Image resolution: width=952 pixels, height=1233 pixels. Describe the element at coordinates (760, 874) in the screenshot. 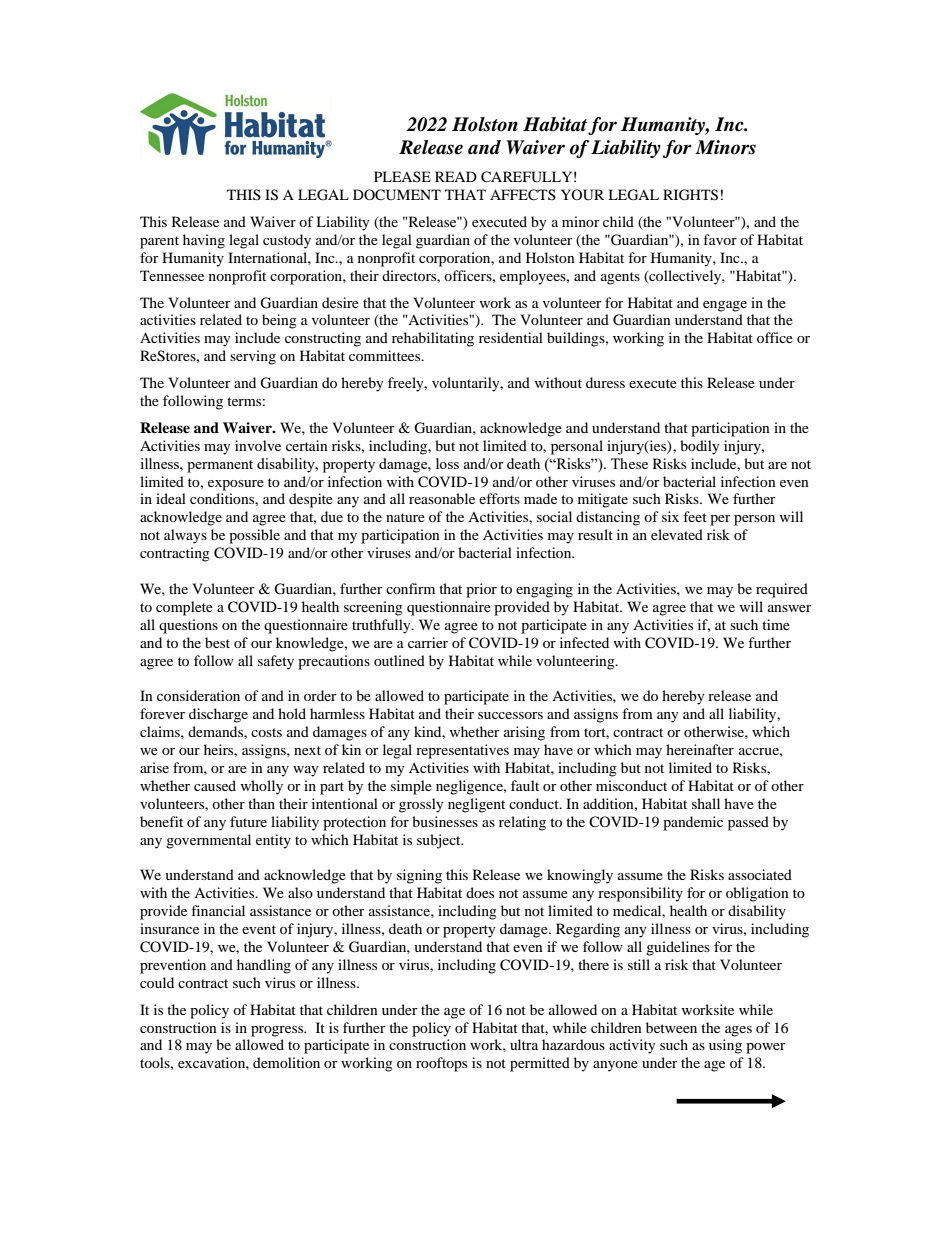

I see `associated` at that location.
